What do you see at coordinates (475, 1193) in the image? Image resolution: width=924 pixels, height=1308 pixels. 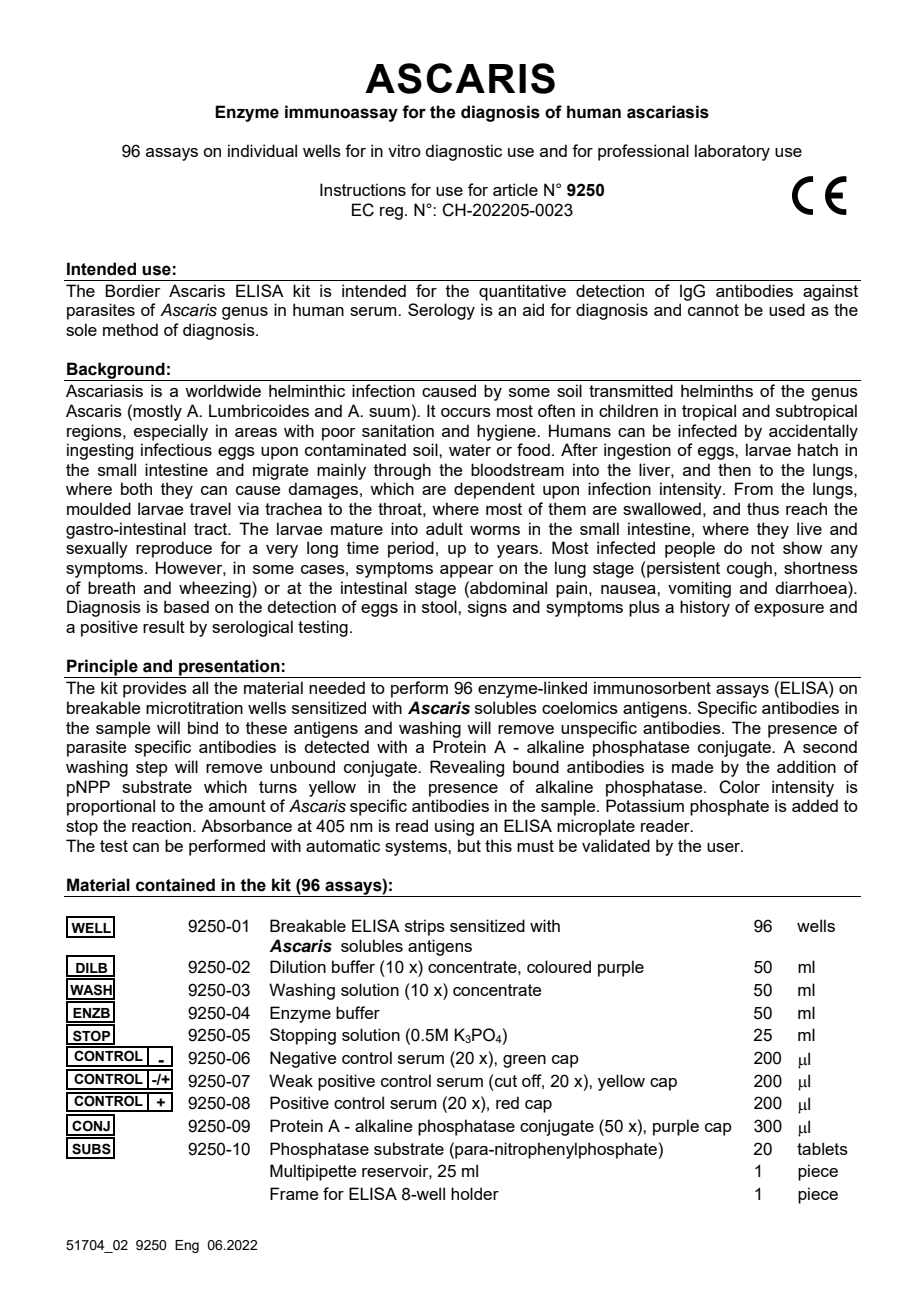 I see `holder` at bounding box center [475, 1193].
